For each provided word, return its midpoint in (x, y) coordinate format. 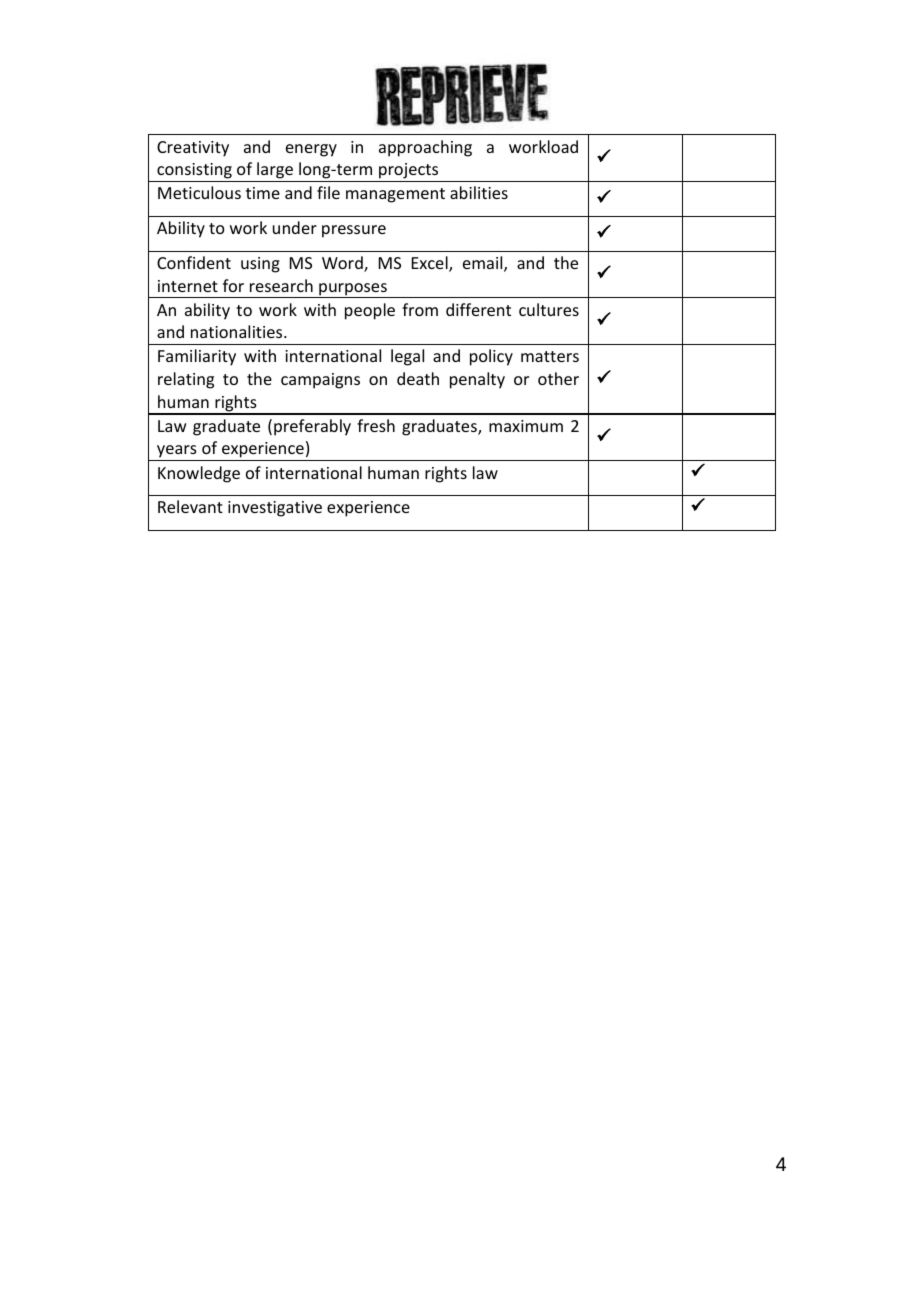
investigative (275, 509)
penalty (477, 380)
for (233, 285)
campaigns (320, 381)
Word (343, 264)
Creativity (193, 149)
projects (409, 172)
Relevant (190, 506)
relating (186, 380)
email (484, 264)
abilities (479, 192)
